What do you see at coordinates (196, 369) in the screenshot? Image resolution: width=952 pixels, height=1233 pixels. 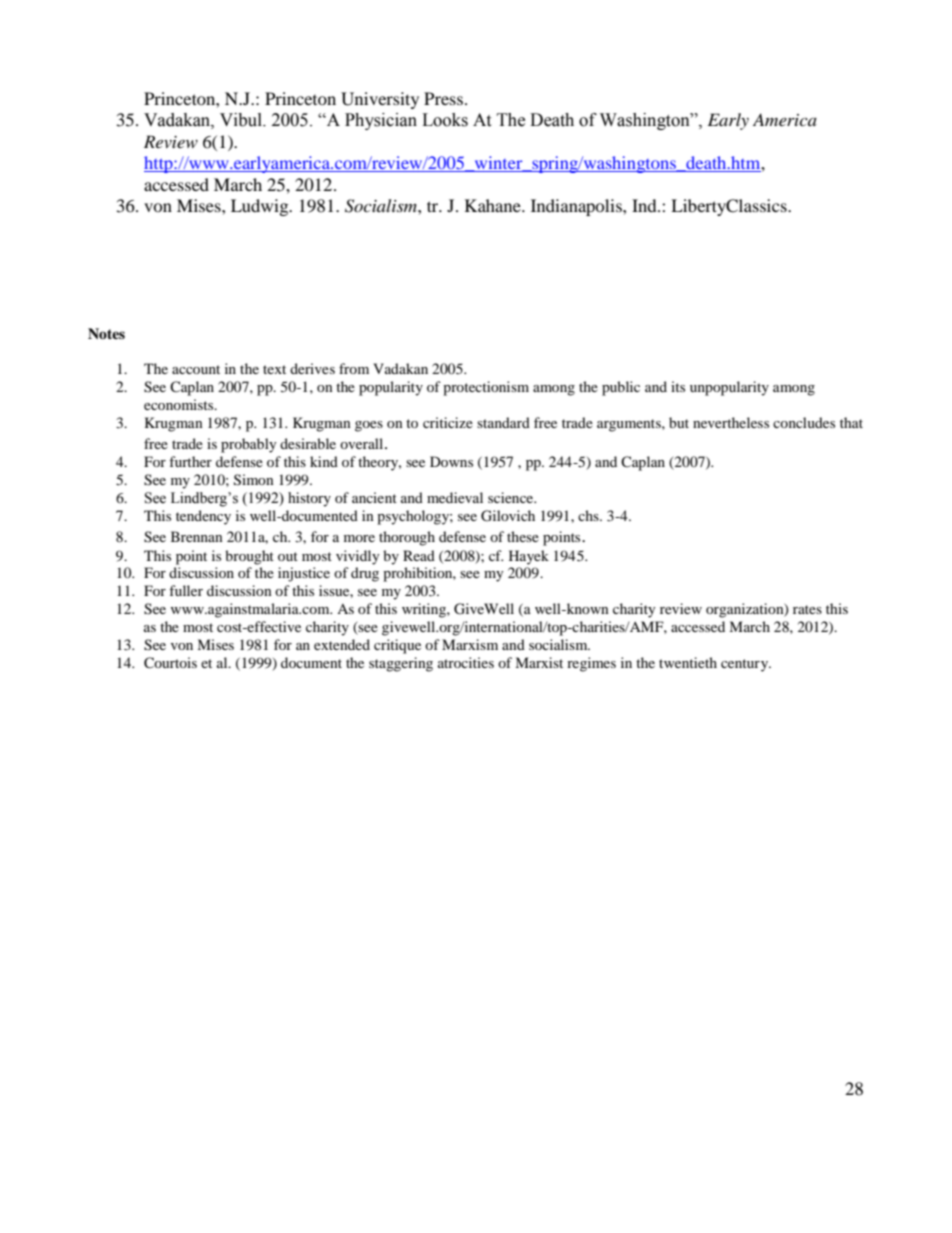 I see `account` at bounding box center [196, 369].
